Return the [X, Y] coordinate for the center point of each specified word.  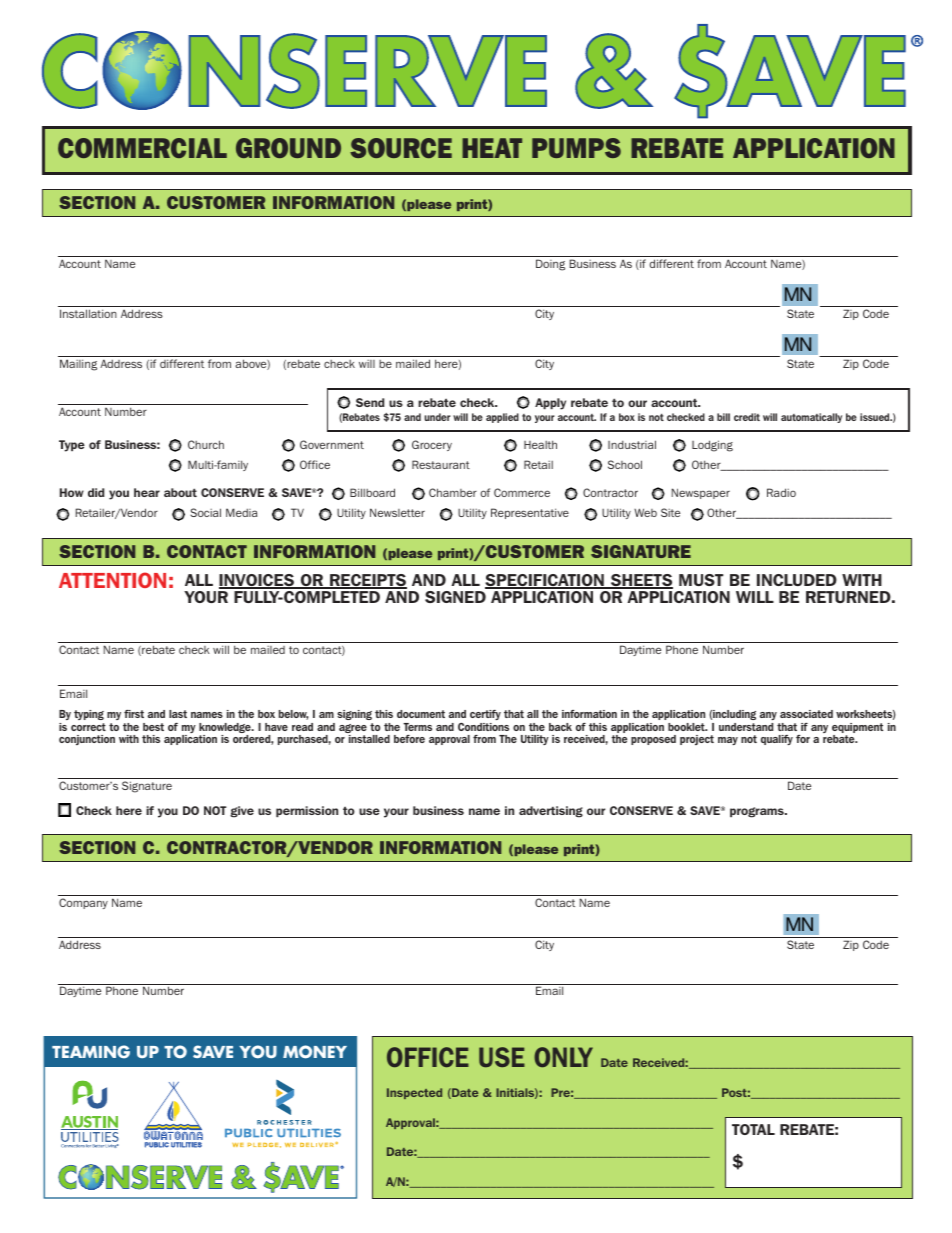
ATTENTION [112, 580]
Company [83, 903]
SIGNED [455, 597]
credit [747, 417]
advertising [551, 812]
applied [502, 418]
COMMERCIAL [142, 148]
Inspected [414, 1093]
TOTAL [753, 1129]
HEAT [492, 148]
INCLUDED [797, 580]
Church [206, 444]
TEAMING [91, 1052]
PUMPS [576, 148]
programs [758, 812]
